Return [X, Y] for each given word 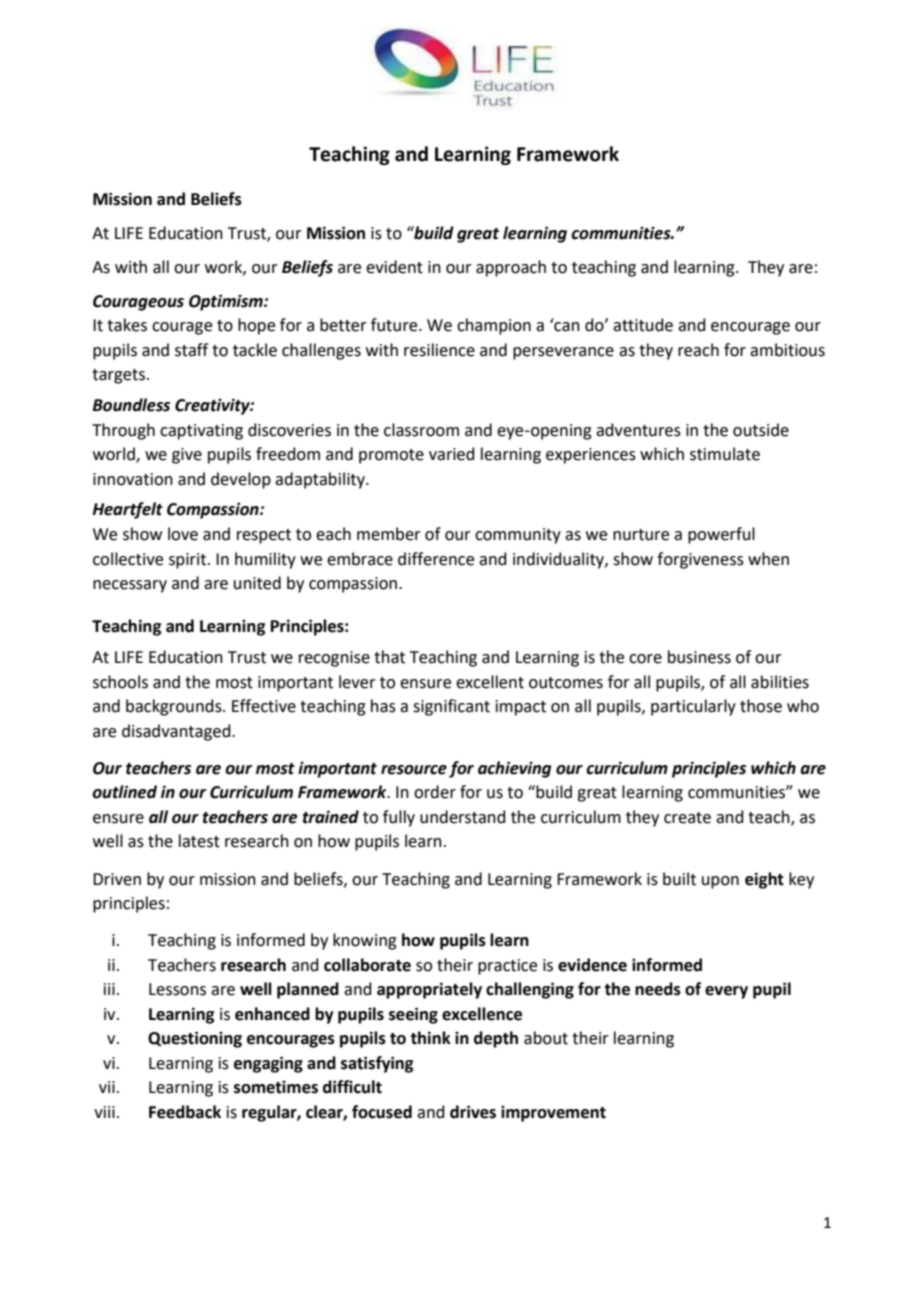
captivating [201, 432]
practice [507, 967]
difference [436, 559]
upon [720, 882]
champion [494, 326]
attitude [643, 325]
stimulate [725, 454]
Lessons [177, 989]
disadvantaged [177, 732]
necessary [130, 586]
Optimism [227, 302]
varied [452, 454]
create [687, 818]
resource [414, 770]
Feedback [185, 1112]
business [699, 657]
